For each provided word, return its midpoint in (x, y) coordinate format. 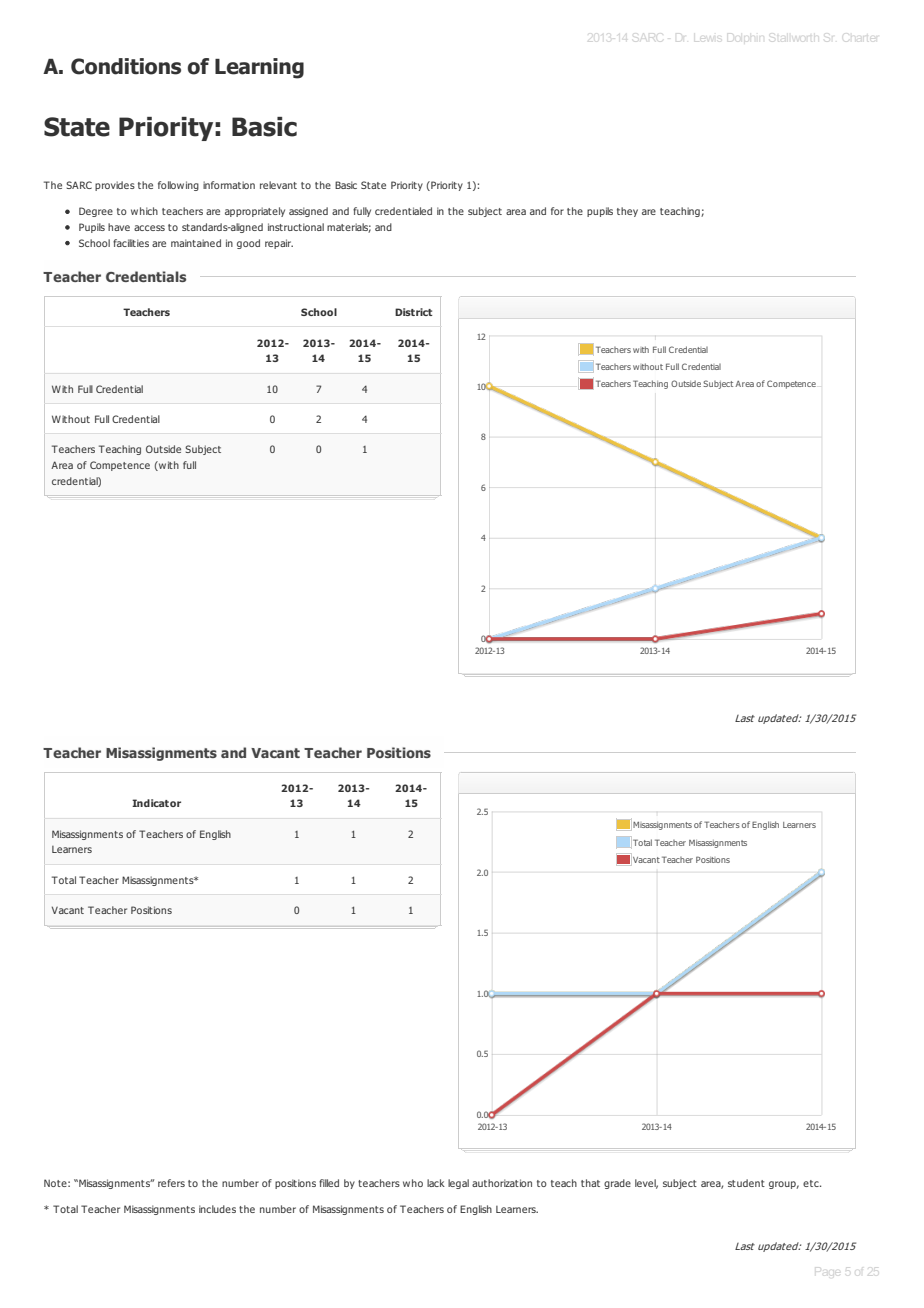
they (627, 212)
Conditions (126, 66)
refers (171, 1183)
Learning (259, 68)
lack (436, 1183)
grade (617, 1184)
